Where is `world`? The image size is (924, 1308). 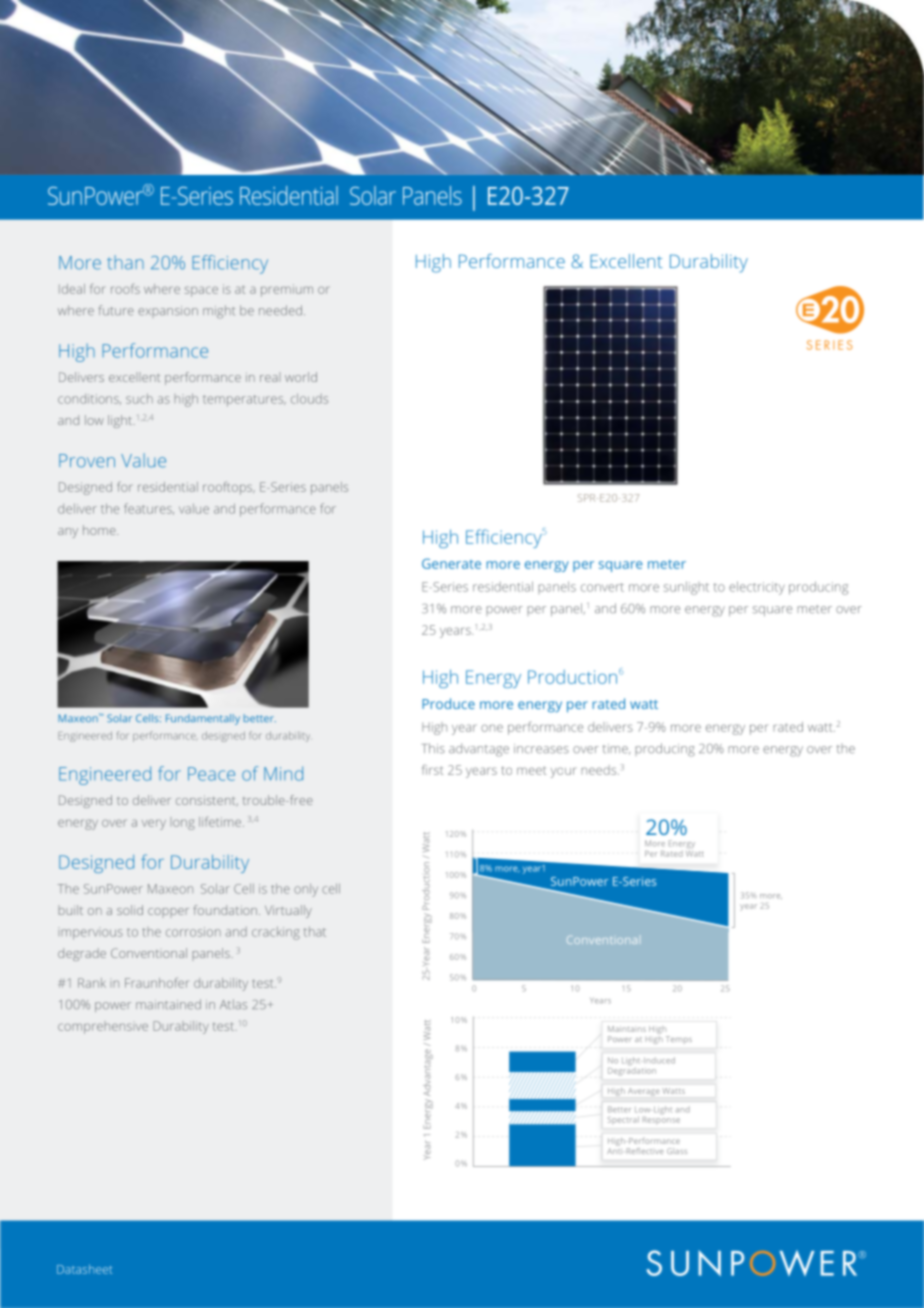 world is located at coordinates (301, 377).
